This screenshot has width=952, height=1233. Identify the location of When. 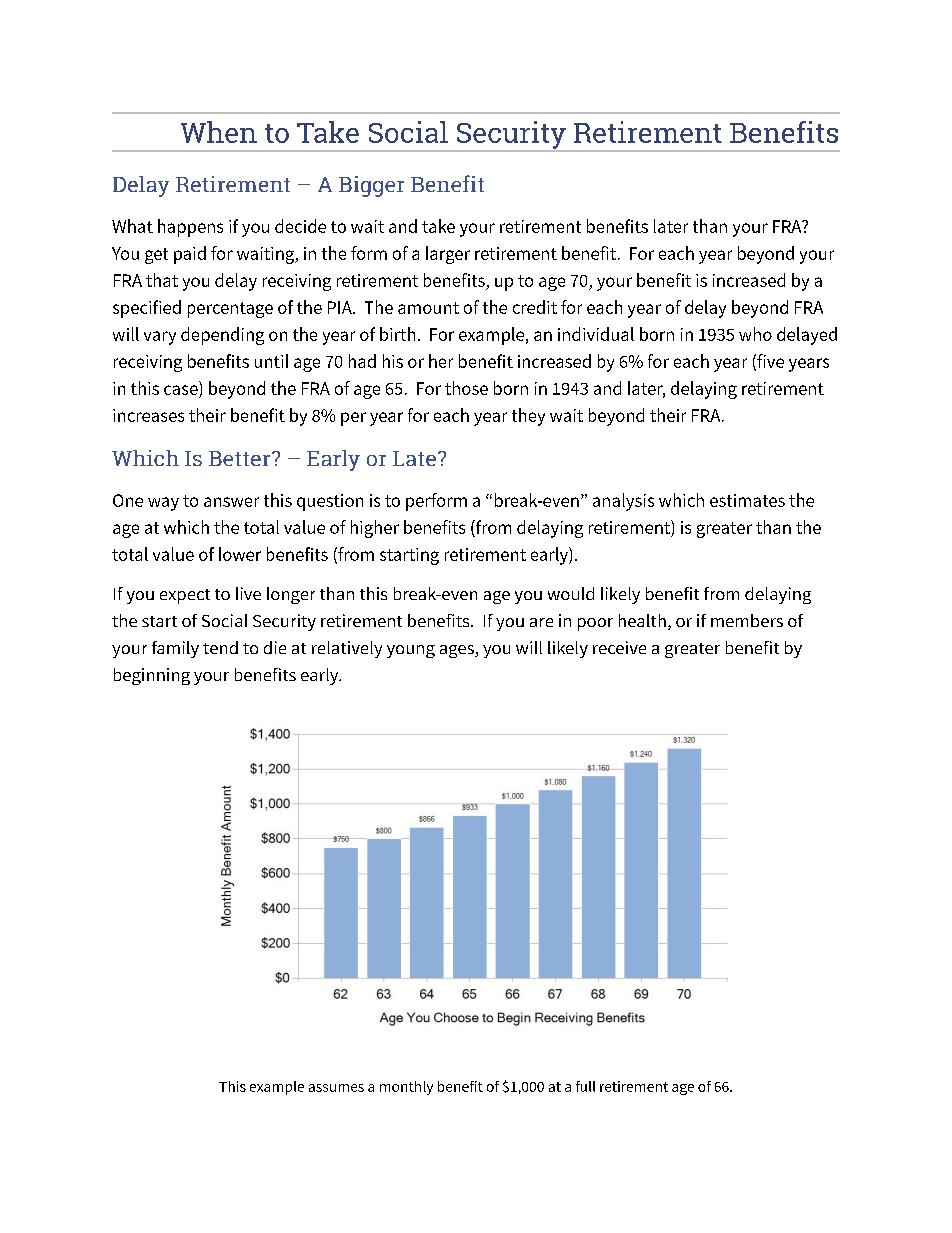
(219, 132).
